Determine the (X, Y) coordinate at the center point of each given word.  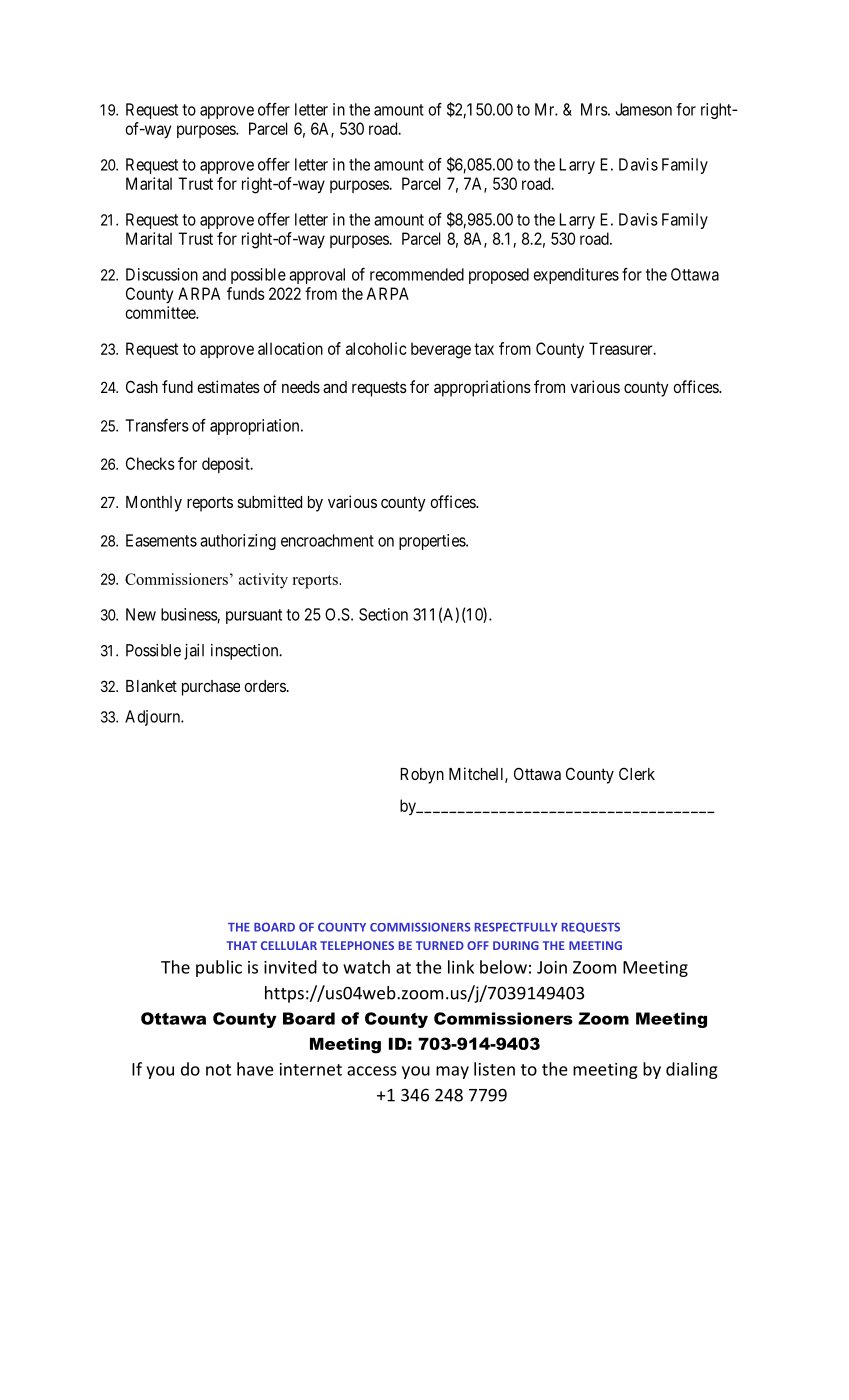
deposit (227, 465)
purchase (211, 688)
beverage (441, 350)
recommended (417, 274)
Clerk (637, 773)
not (218, 1070)
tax (484, 349)
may (452, 1072)
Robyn (422, 776)
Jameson (643, 109)
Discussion (162, 274)
